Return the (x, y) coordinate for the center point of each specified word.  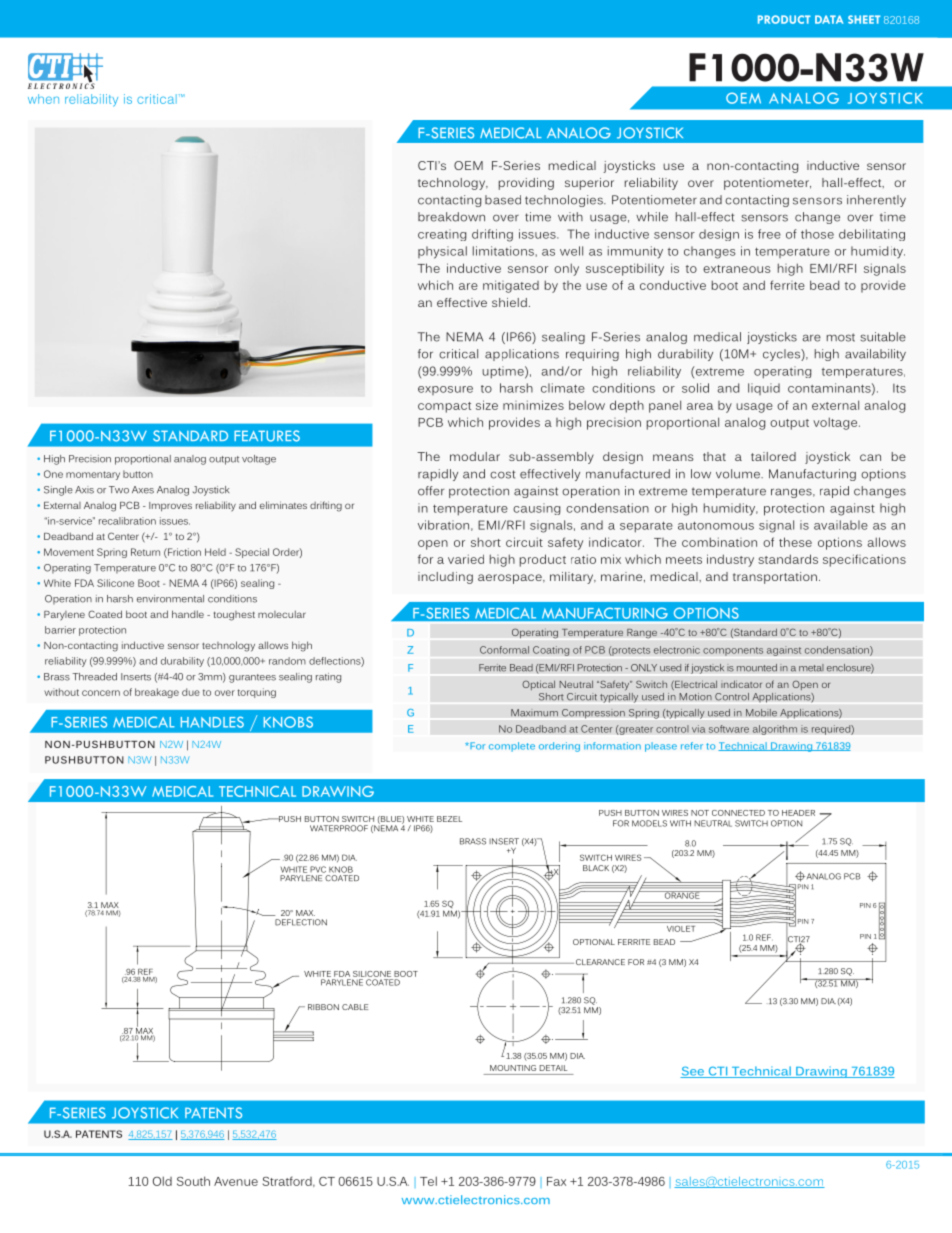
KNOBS (288, 722)
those (817, 234)
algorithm (775, 730)
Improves (170, 506)
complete (512, 747)
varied (466, 559)
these (795, 542)
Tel (428, 1181)
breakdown (451, 217)
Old (162, 1181)
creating (442, 235)
